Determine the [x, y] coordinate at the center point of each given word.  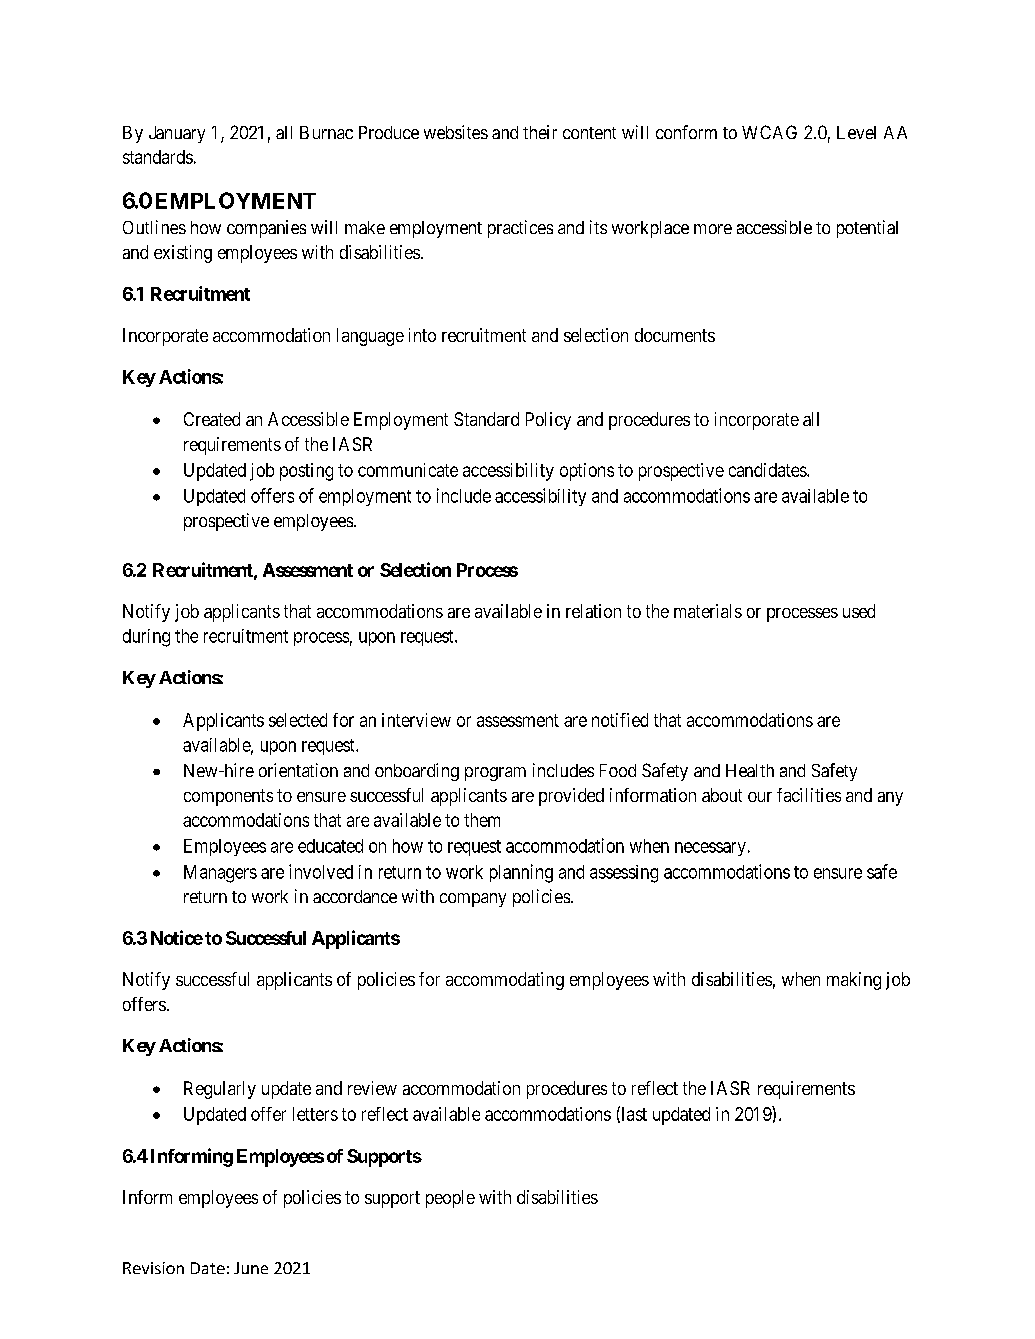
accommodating [505, 981]
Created [212, 419]
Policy [548, 421]
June [251, 1268]
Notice [177, 937]
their [540, 132]
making [854, 981]
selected [298, 720]
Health [750, 770]
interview [416, 720]
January [177, 134]
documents [675, 335]
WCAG [769, 132]
